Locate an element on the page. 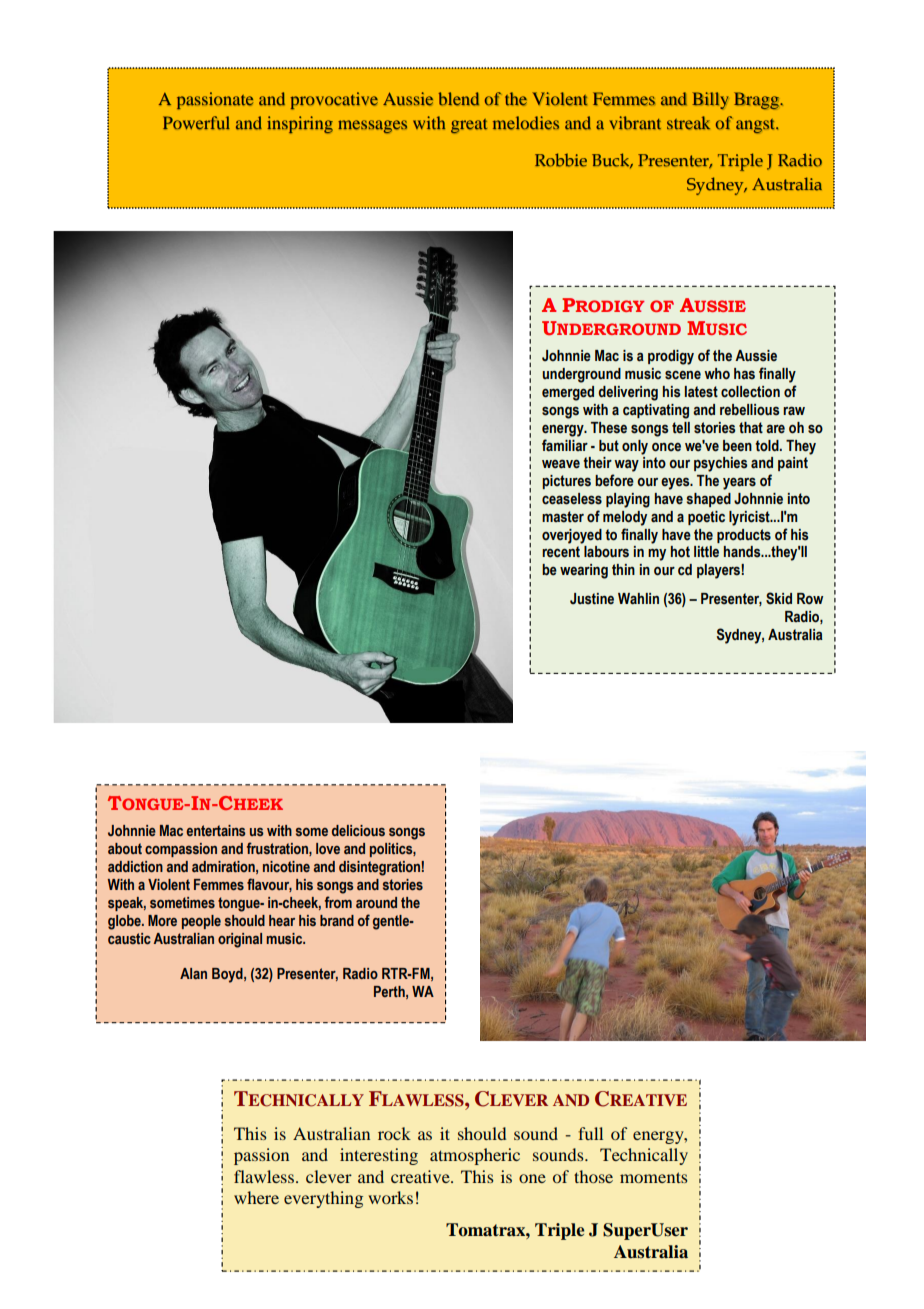 This image has width=924, height=1309. moments is located at coordinates (654, 1177).
